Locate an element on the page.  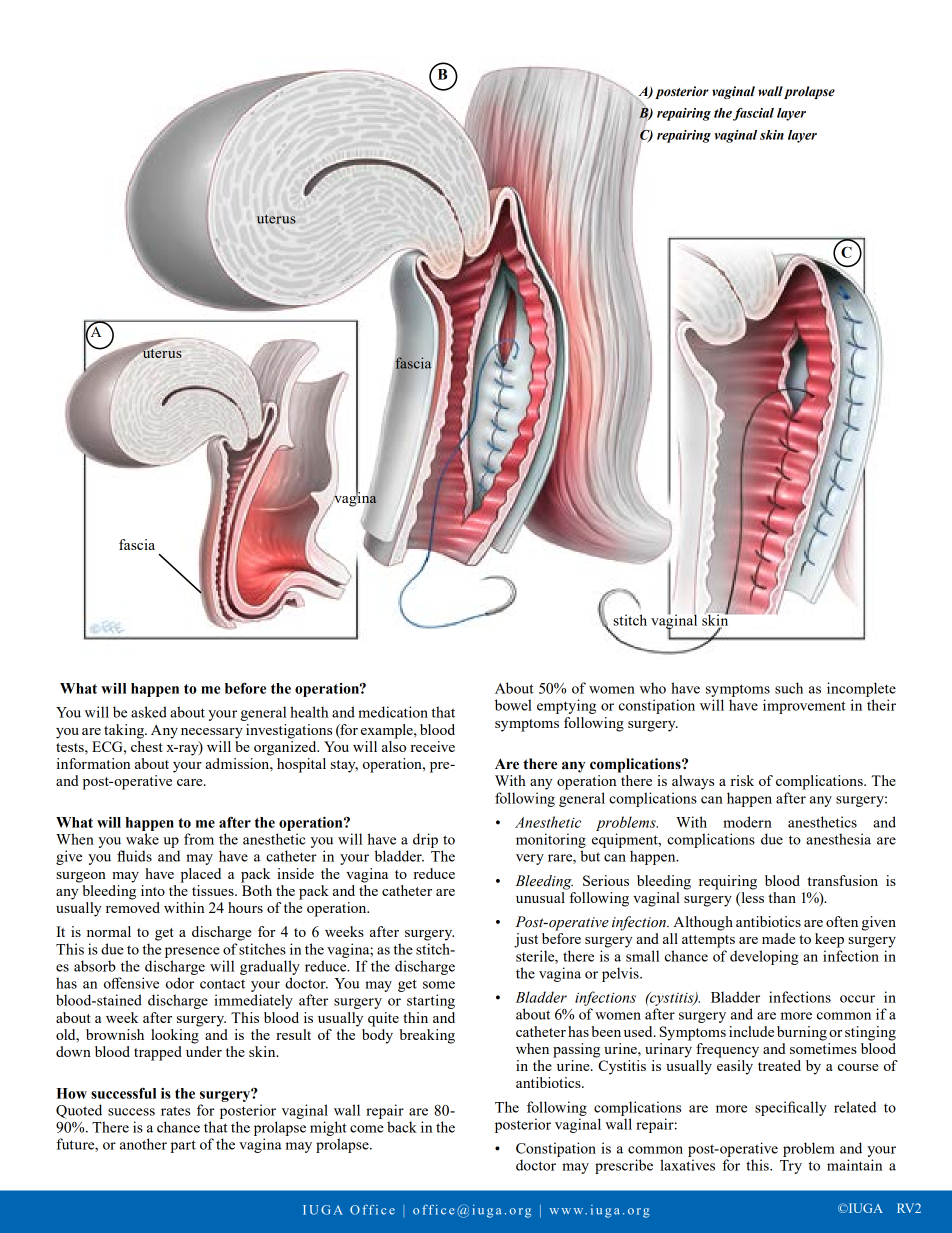
Try is located at coordinates (791, 1167).
